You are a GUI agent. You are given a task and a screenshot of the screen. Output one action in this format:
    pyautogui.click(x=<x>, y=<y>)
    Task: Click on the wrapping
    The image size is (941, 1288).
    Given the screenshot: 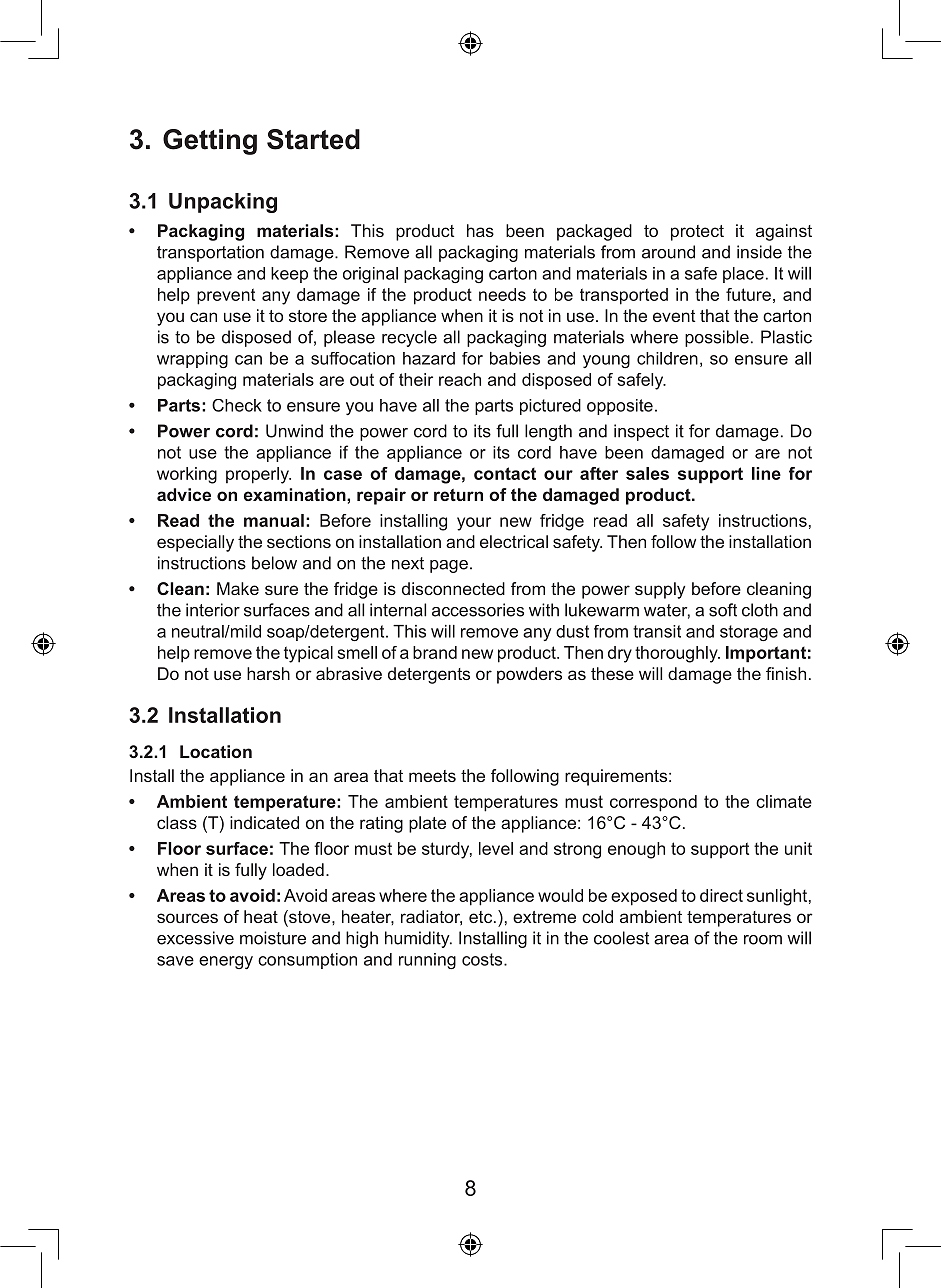 What is the action you would take?
    pyautogui.click(x=192, y=360)
